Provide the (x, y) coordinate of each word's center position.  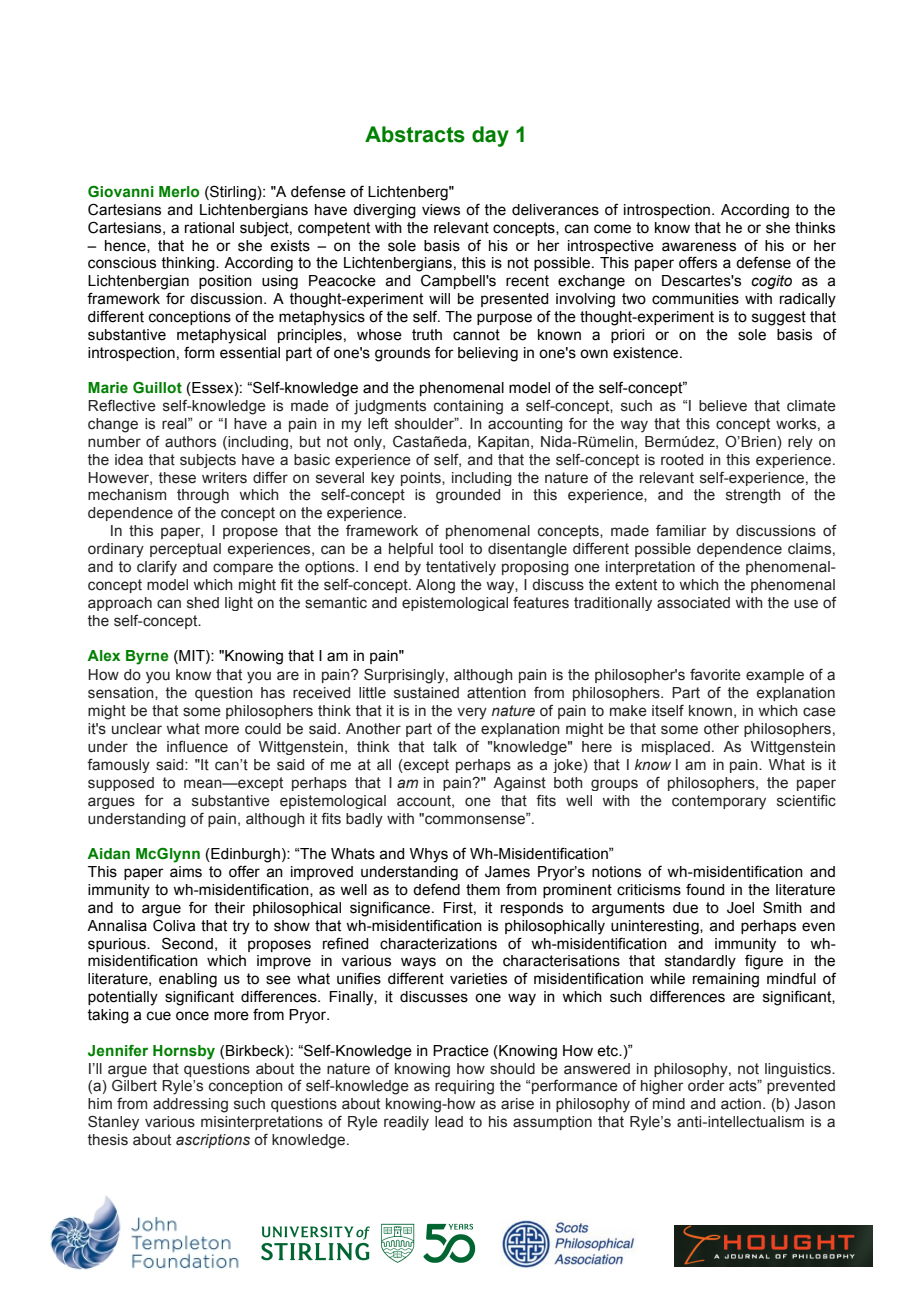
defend (436, 889)
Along (435, 586)
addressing (190, 1105)
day (490, 136)
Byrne (147, 657)
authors (190, 442)
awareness (699, 247)
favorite (715, 675)
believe (723, 406)
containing (468, 407)
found (705, 889)
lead (449, 1122)
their (229, 908)
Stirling (233, 193)
